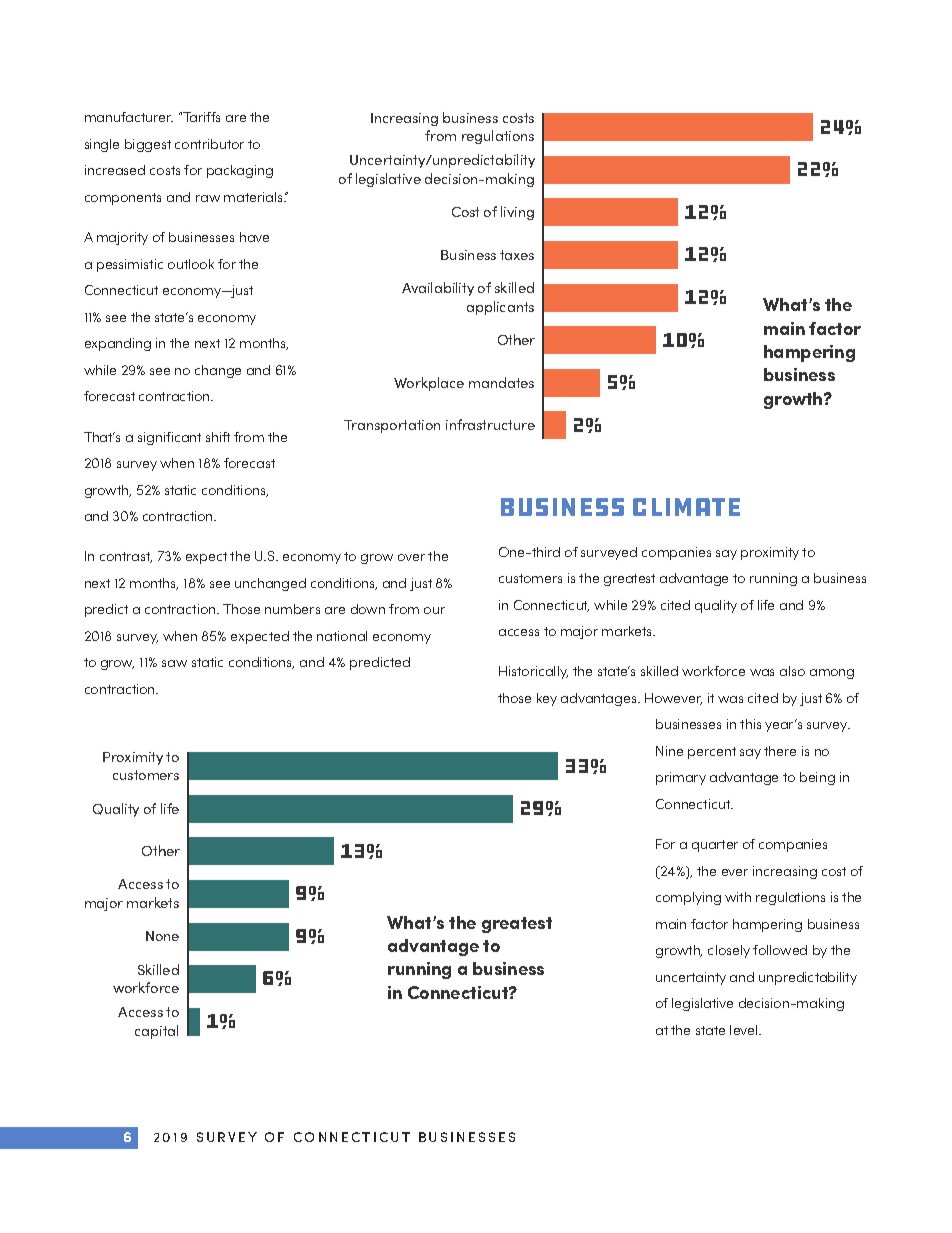 The width and height of the page is (952, 1233). What do you see at coordinates (126, 557) in the page?
I see `contrast` at bounding box center [126, 557].
